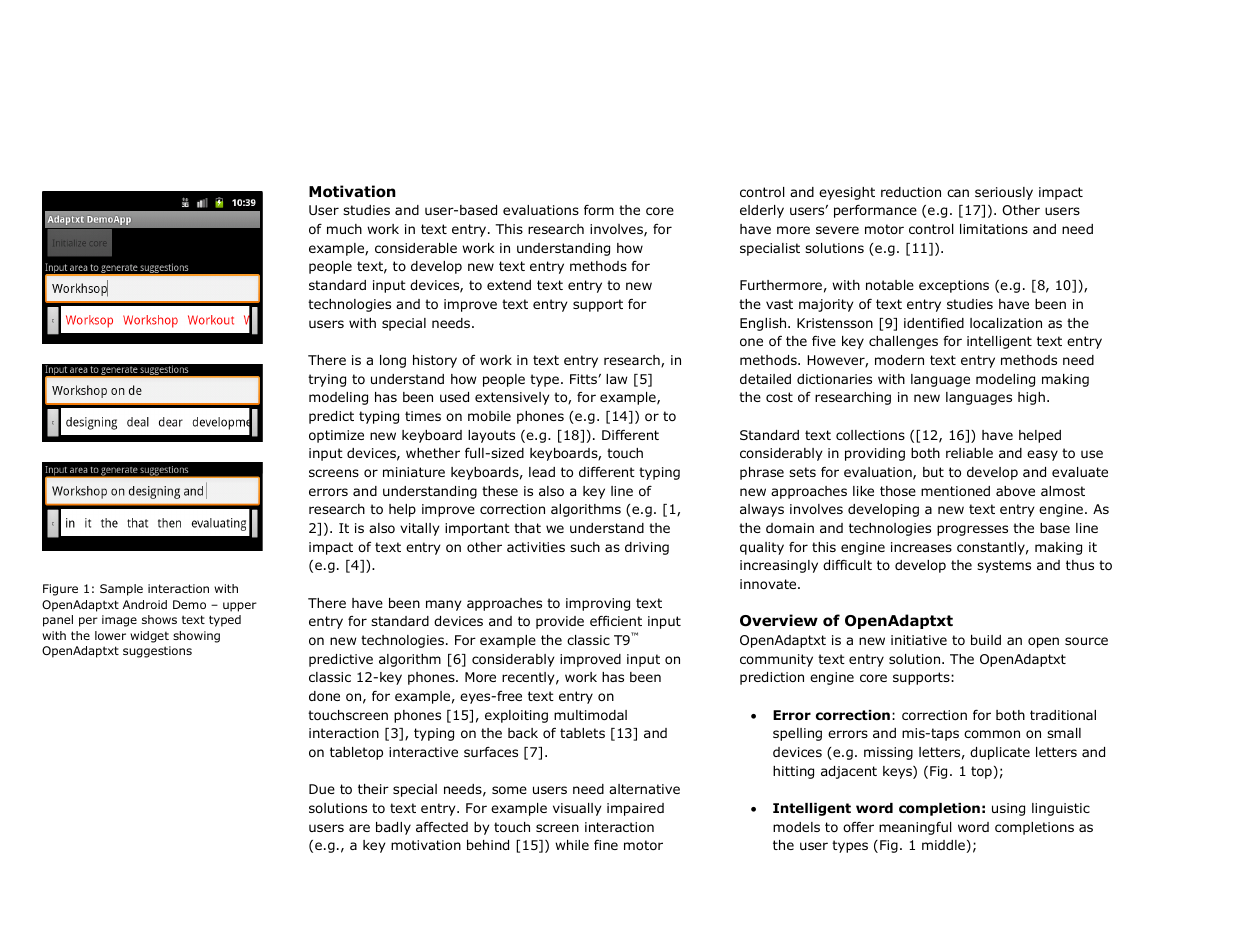  I want to click on much, so click(344, 229).
